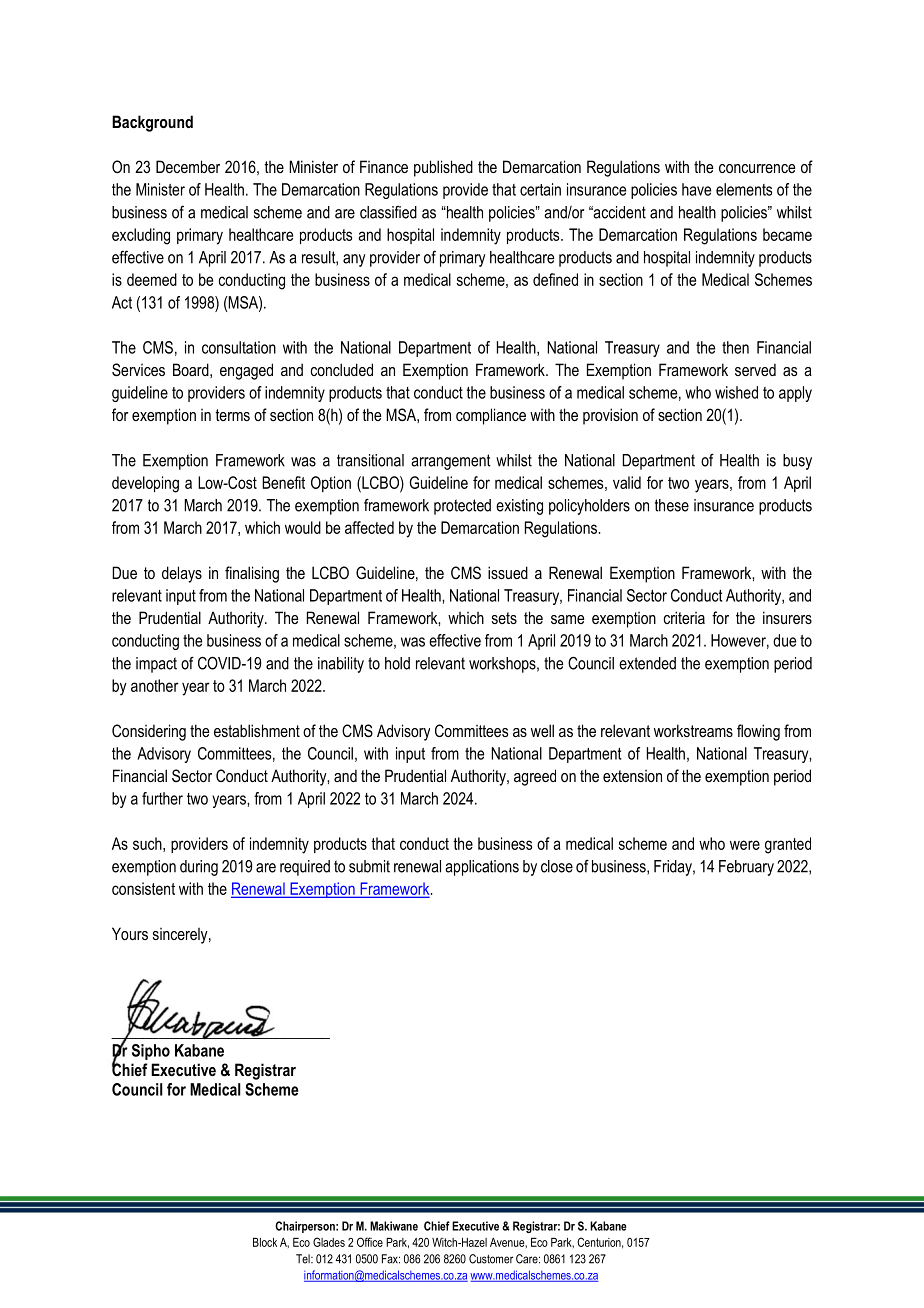  Describe the element at coordinates (155, 685) in the image. I see `another` at that location.
